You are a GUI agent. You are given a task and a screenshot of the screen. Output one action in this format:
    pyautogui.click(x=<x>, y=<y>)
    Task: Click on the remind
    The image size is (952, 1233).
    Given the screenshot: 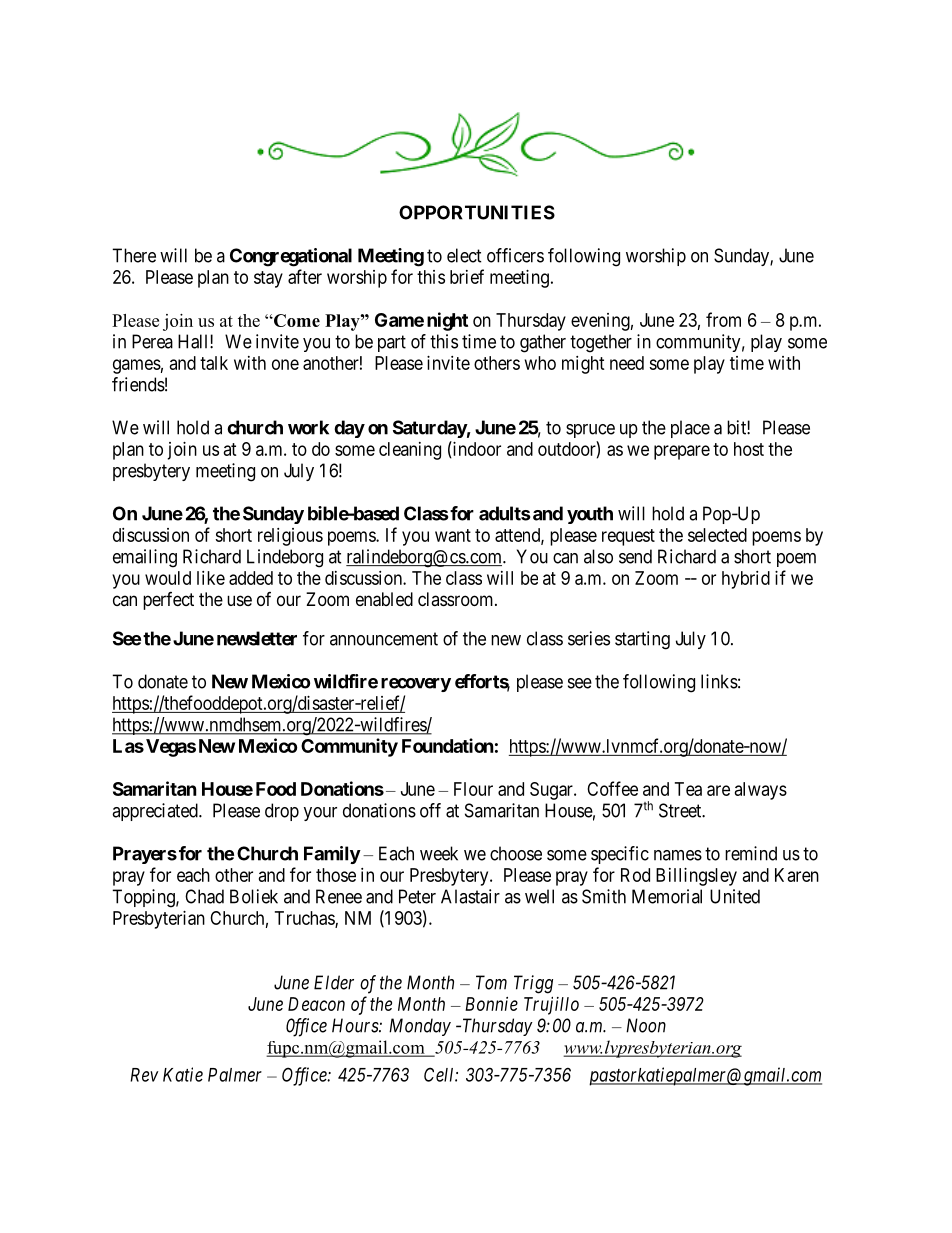 What is the action you would take?
    pyautogui.click(x=751, y=853)
